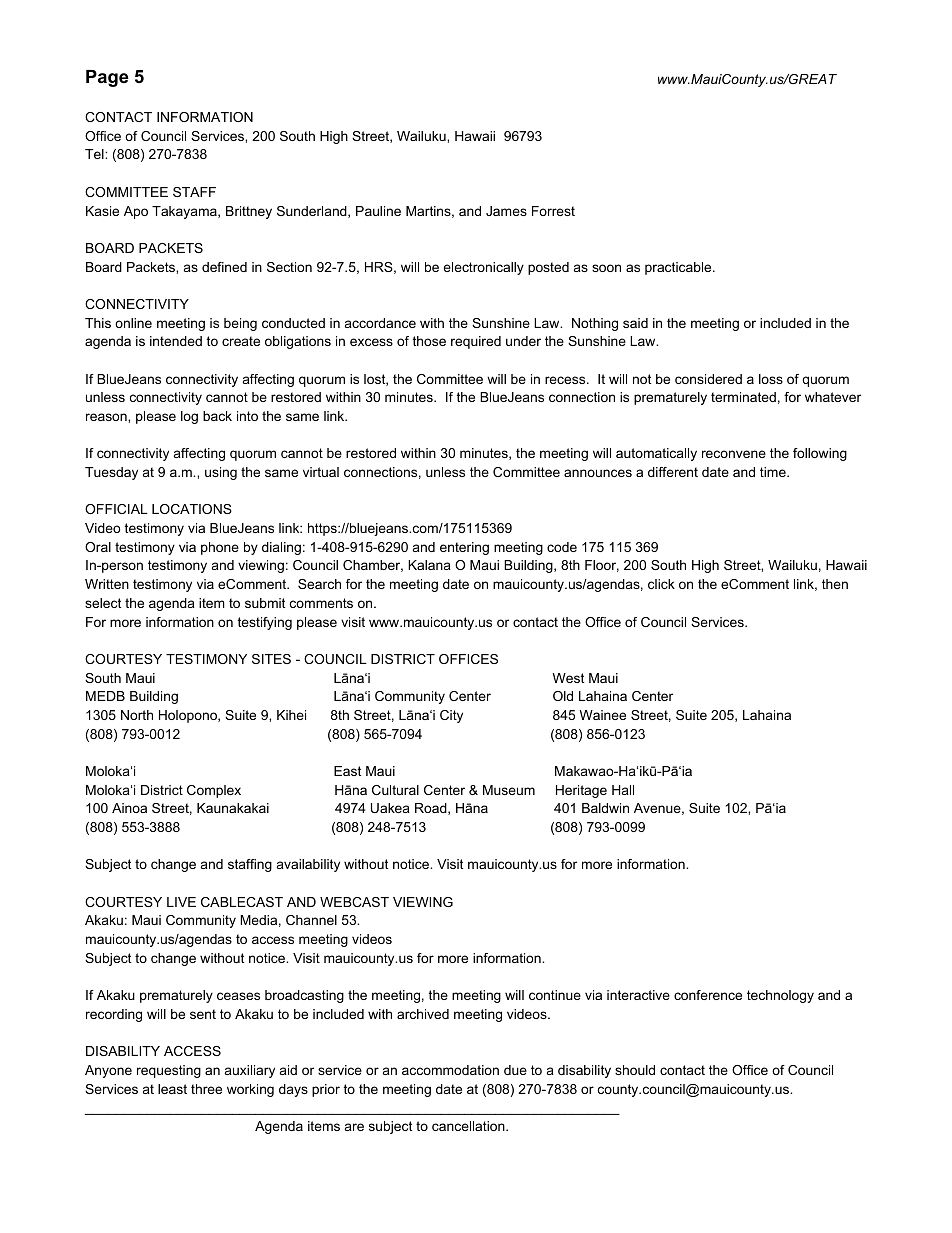 This screenshot has height=1233, width=952. Describe the element at coordinates (450, 1070) in the screenshot. I see `accommodation` at that location.
